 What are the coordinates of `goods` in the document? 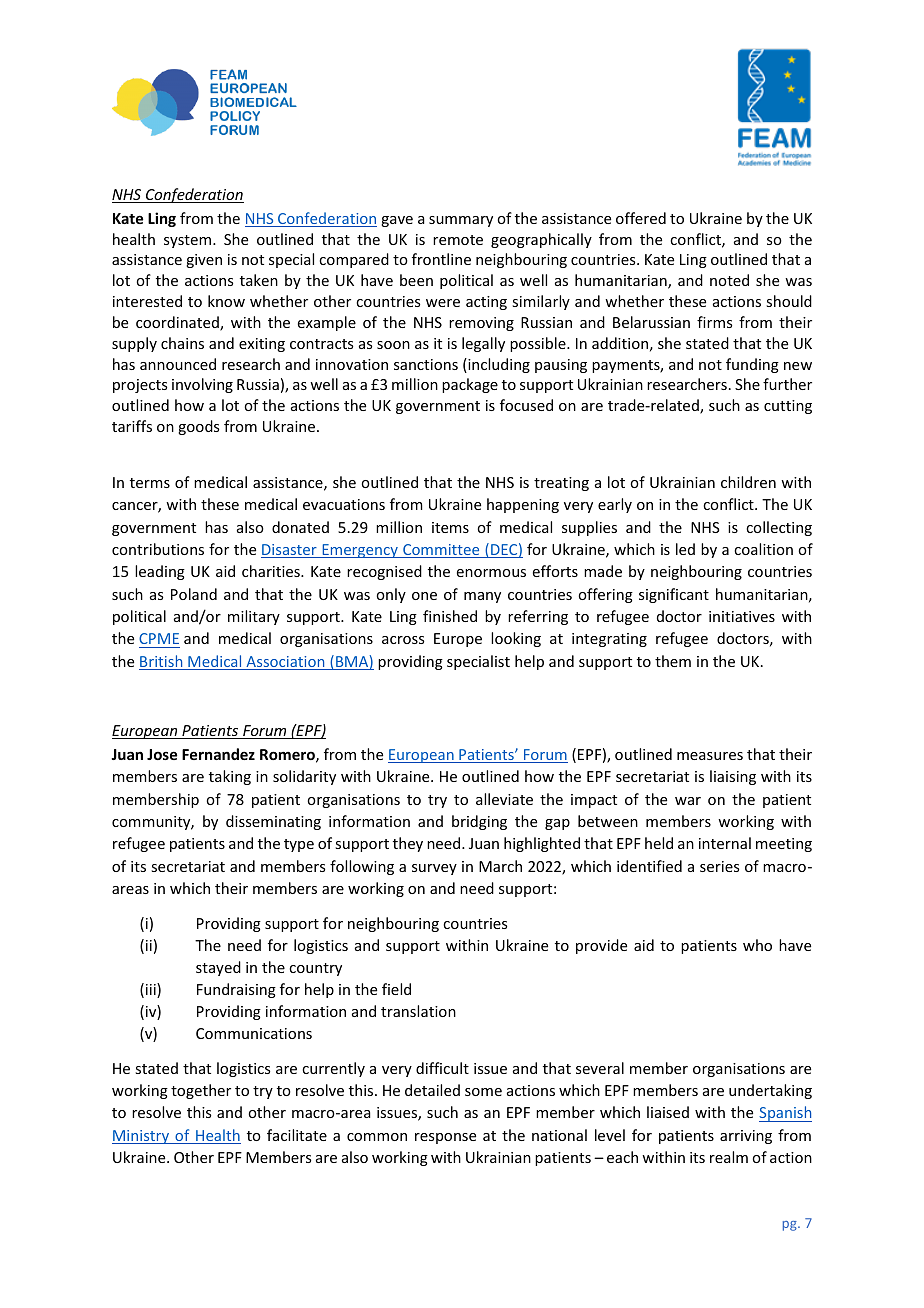 It's located at (198, 427).
